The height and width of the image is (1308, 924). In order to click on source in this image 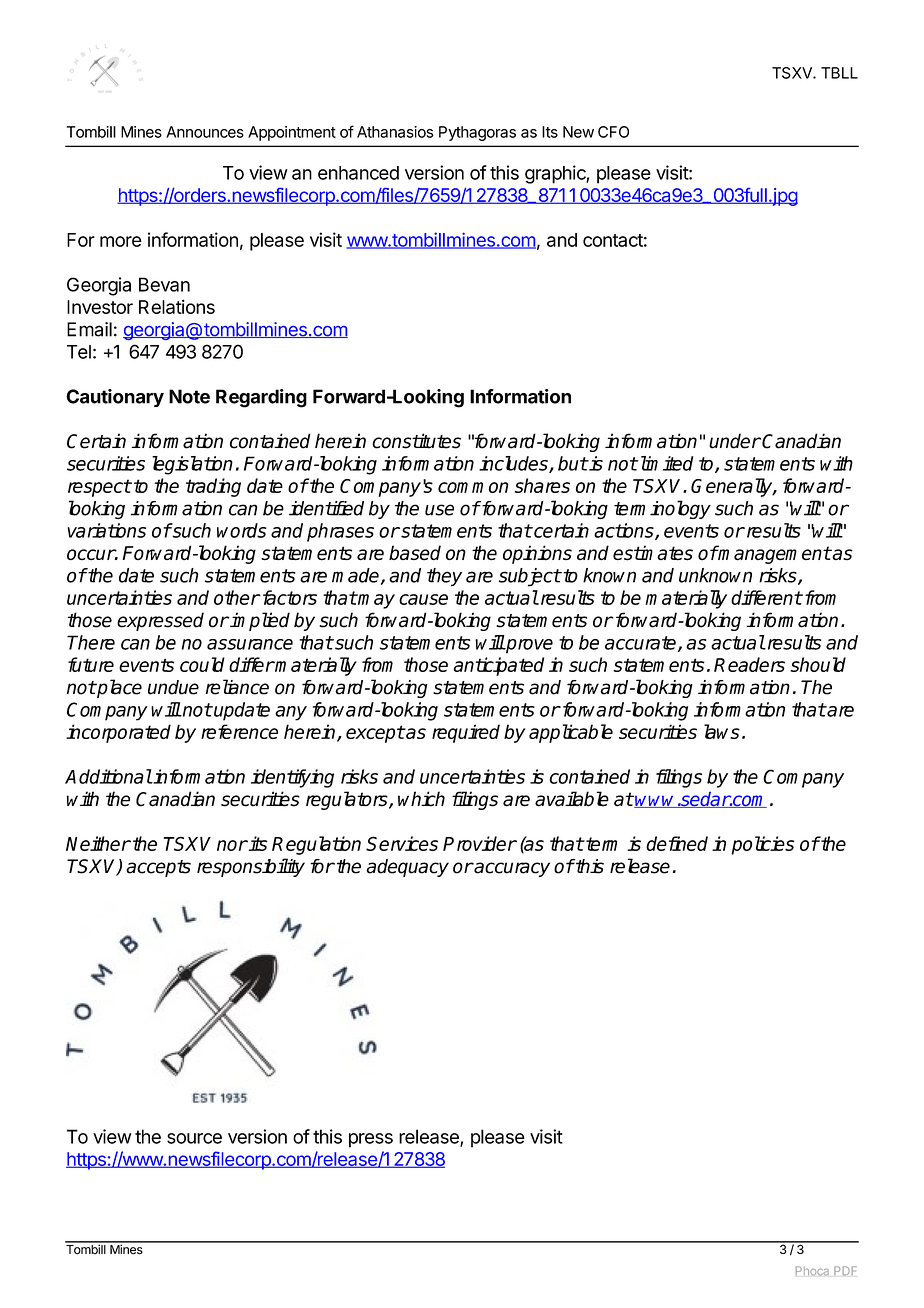, I will do `click(194, 1138)`.
